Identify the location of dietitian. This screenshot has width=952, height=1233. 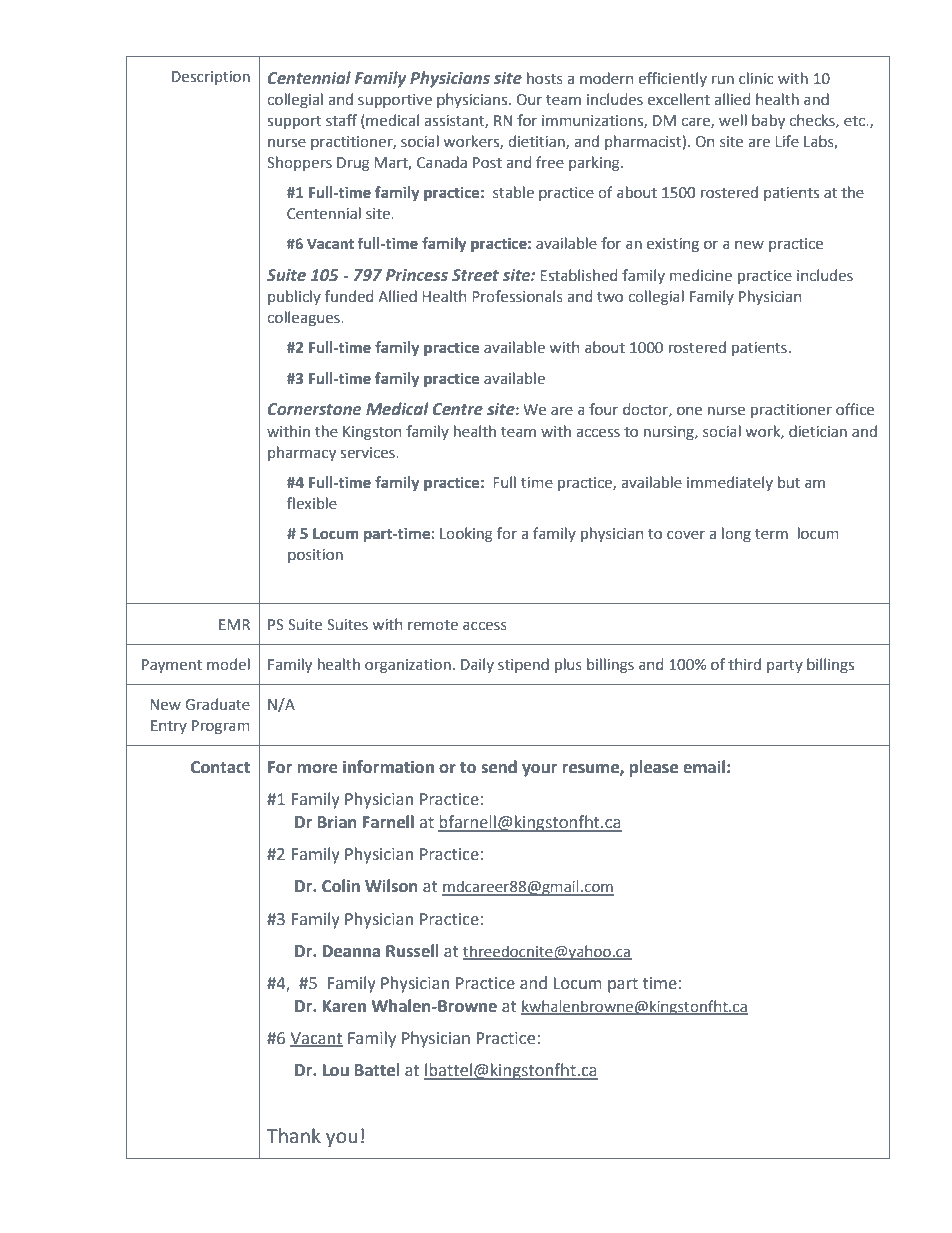
(537, 142).
